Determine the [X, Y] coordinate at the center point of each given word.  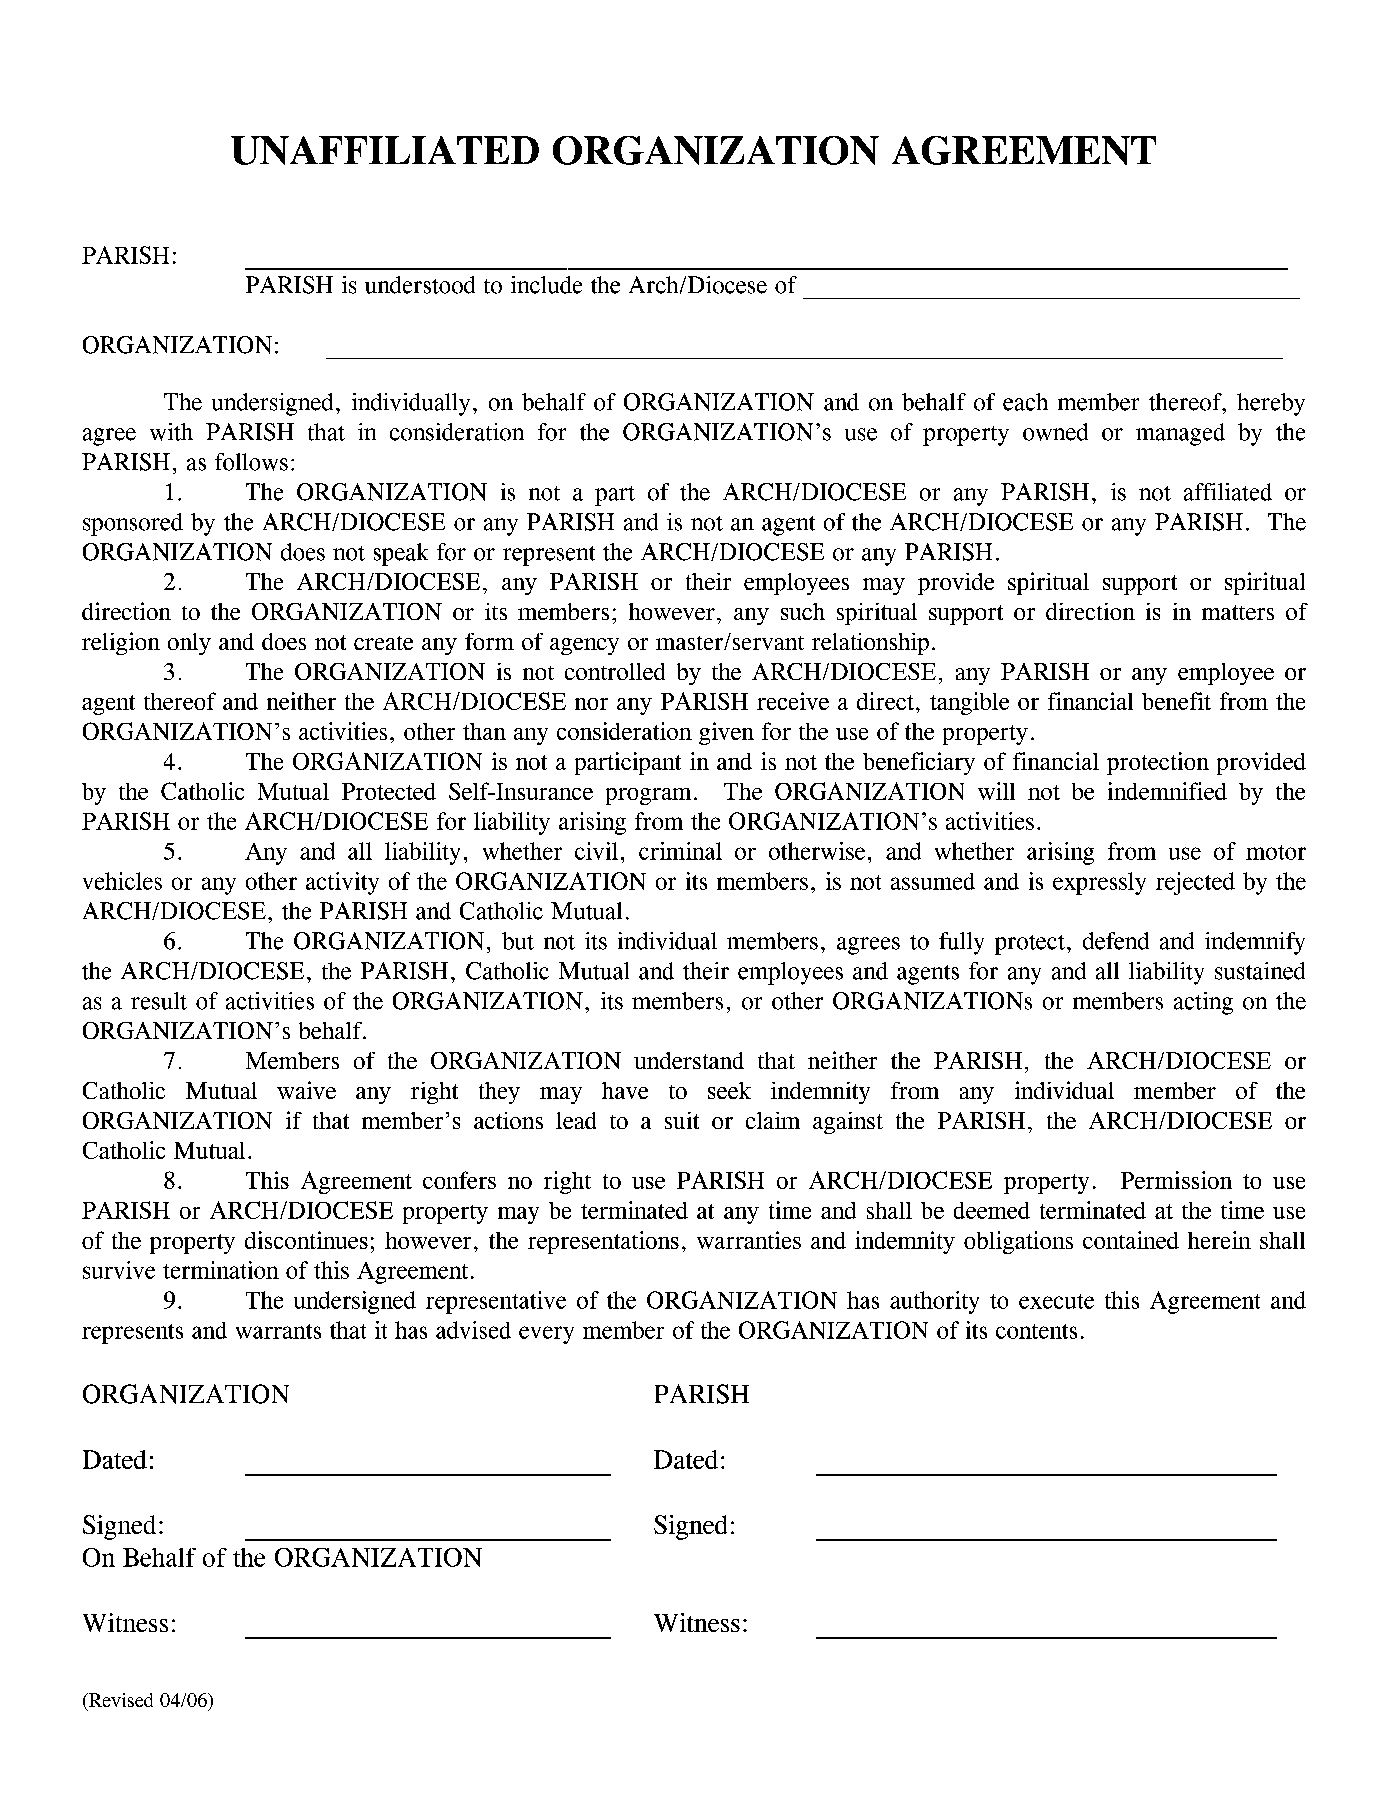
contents [1036, 1331]
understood [420, 285]
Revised [119, 1701]
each [1025, 402]
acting [1203, 1003]
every [546, 1335]
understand [689, 1060]
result [159, 1001]
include [546, 285]
